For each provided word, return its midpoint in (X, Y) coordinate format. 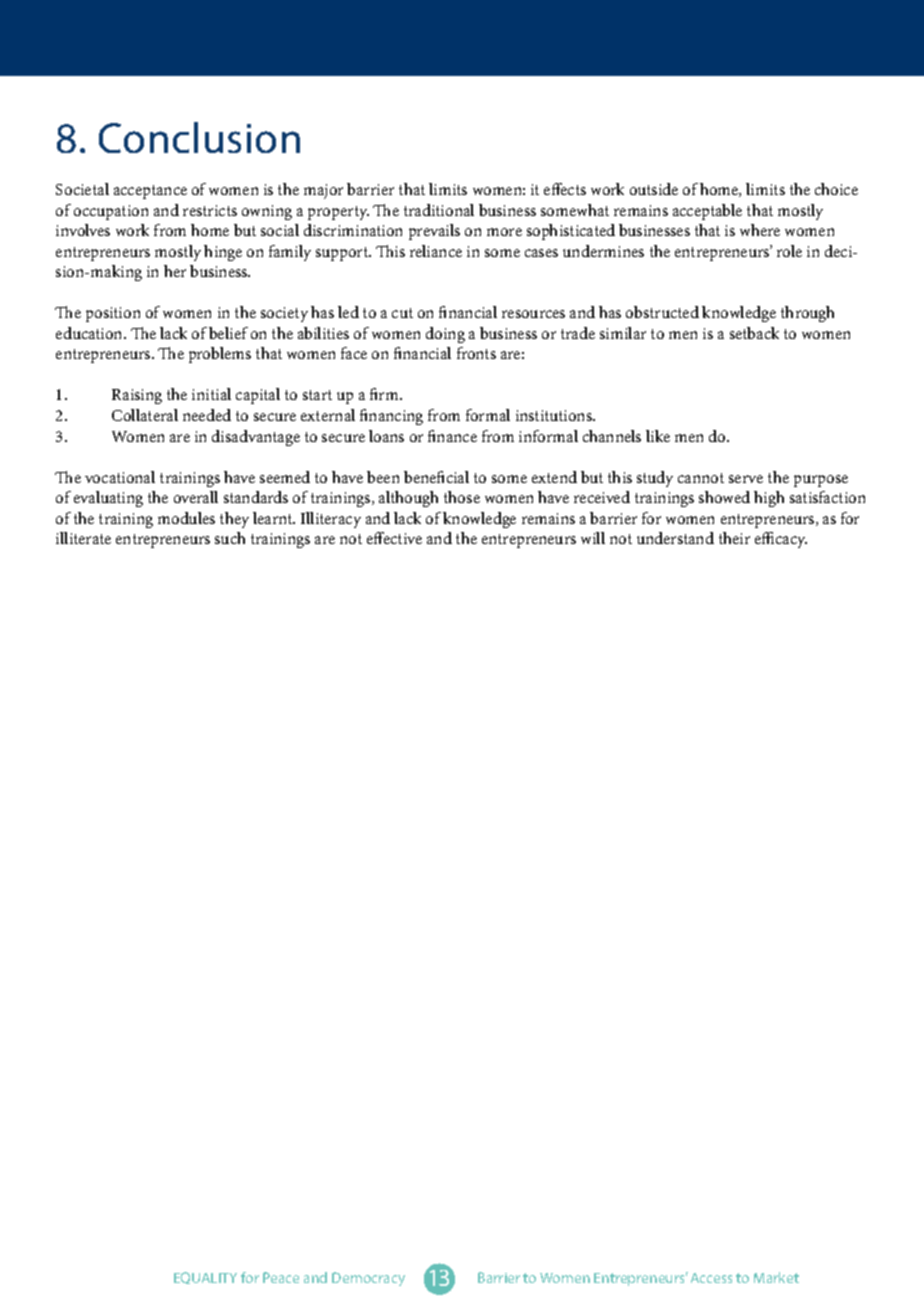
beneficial (436, 477)
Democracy (368, 1279)
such (230, 538)
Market (776, 1277)
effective (394, 538)
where (760, 230)
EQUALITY (205, 1278)
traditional (439, 210)
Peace (281, 1277)
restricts (210, 210)
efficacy (781, 540)
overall (196, 497)
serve (746, 479)
